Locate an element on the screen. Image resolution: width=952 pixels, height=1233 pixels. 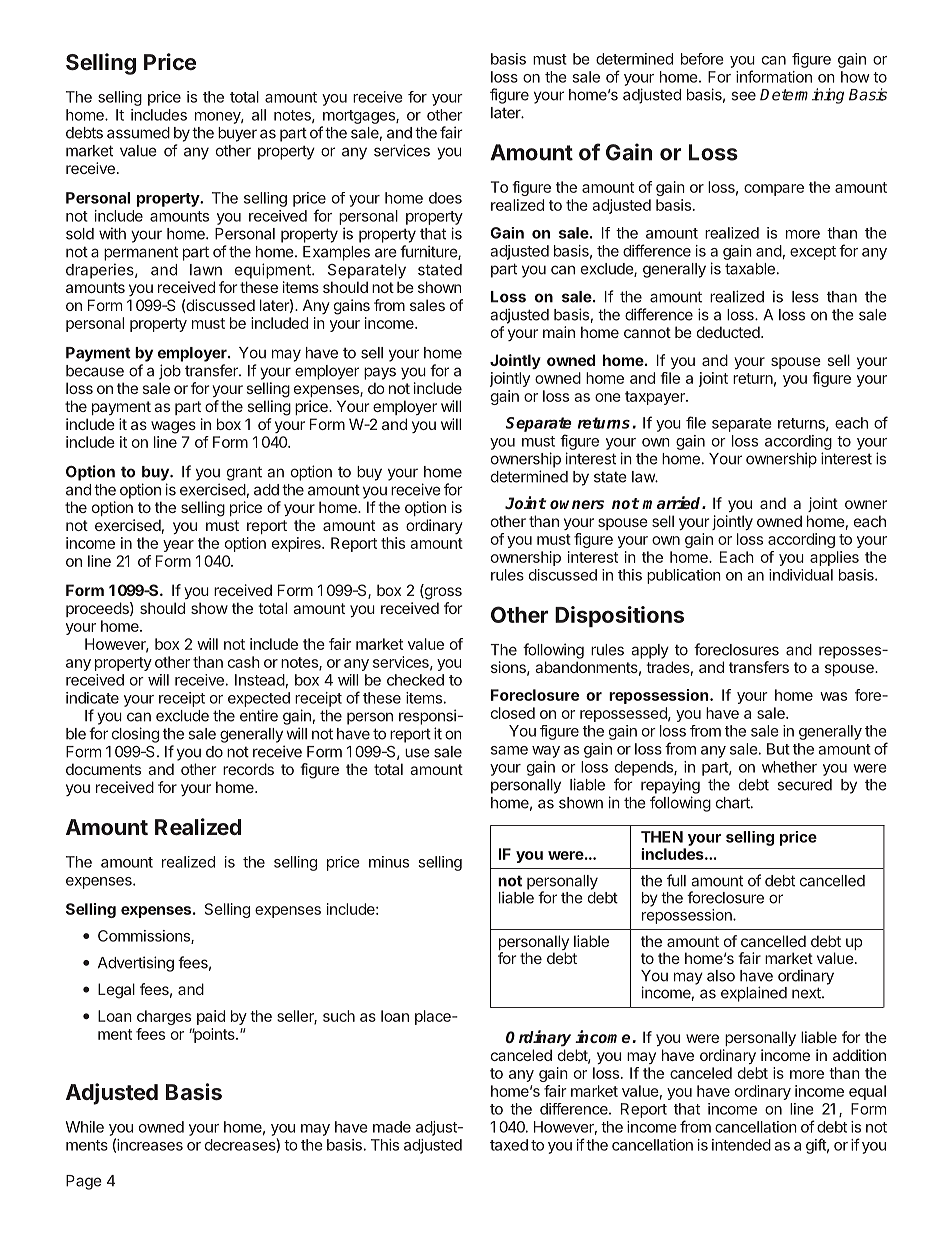
individual is located at coordinates (801, 575).
